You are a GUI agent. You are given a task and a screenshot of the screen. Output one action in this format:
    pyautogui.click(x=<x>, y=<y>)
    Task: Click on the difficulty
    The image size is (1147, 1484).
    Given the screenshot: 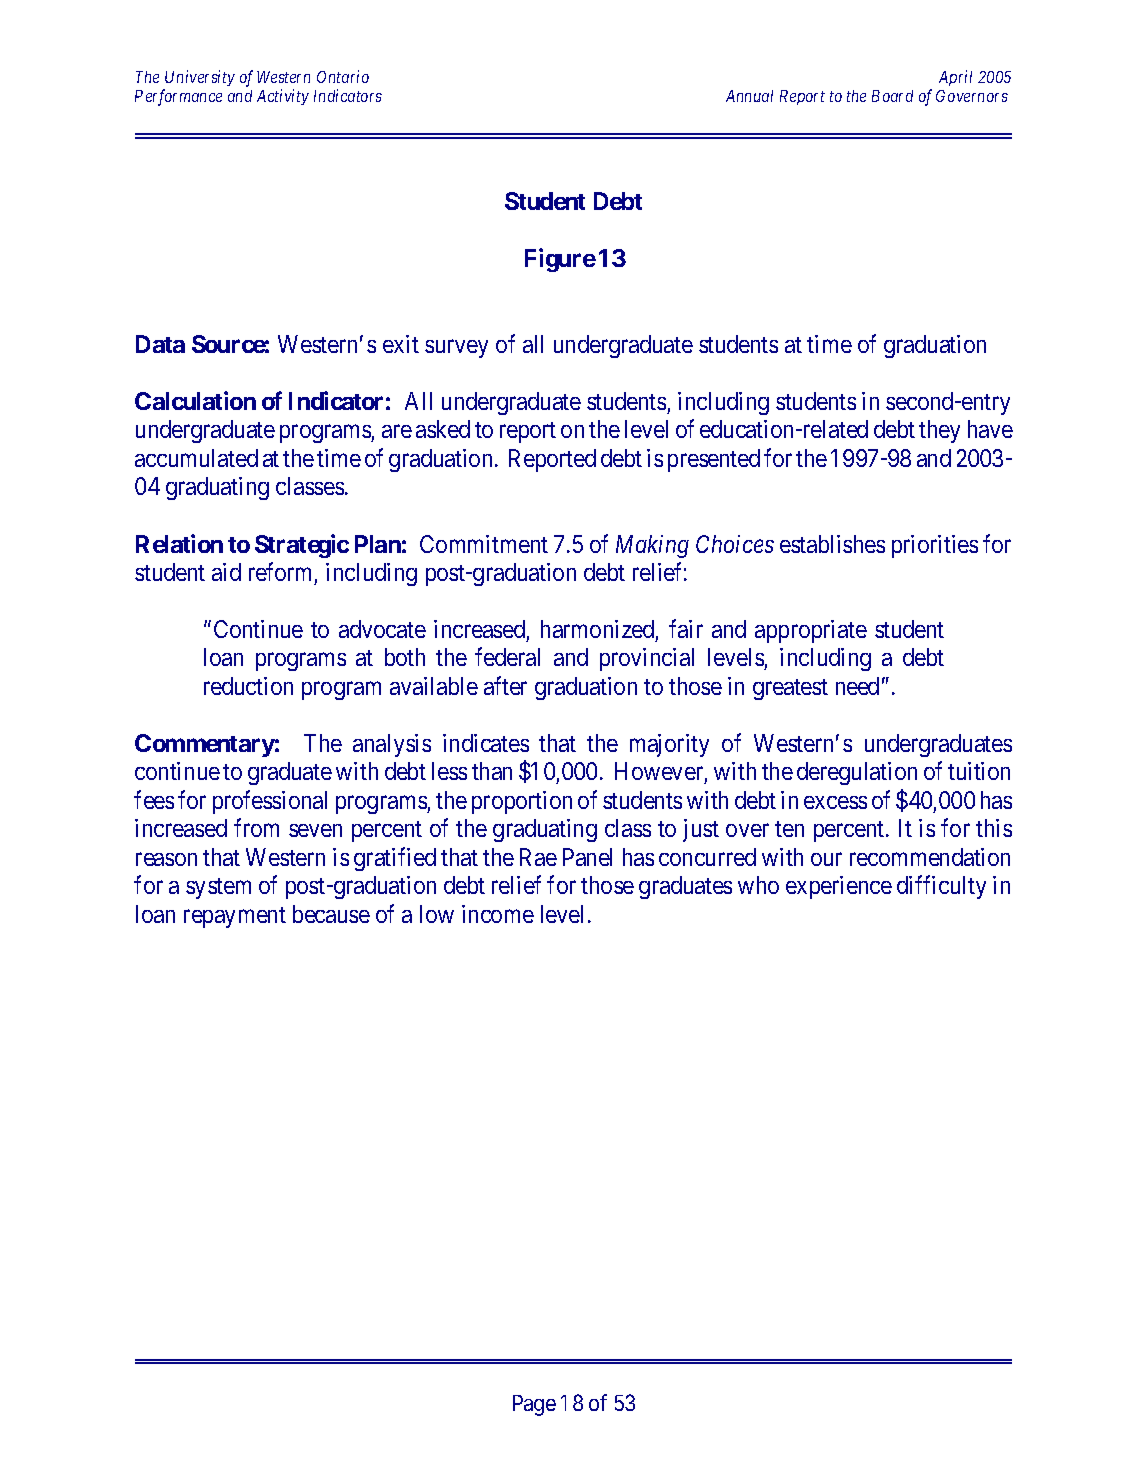 What is the action you would take?
    pyautogui.click(x=941, y=887)
